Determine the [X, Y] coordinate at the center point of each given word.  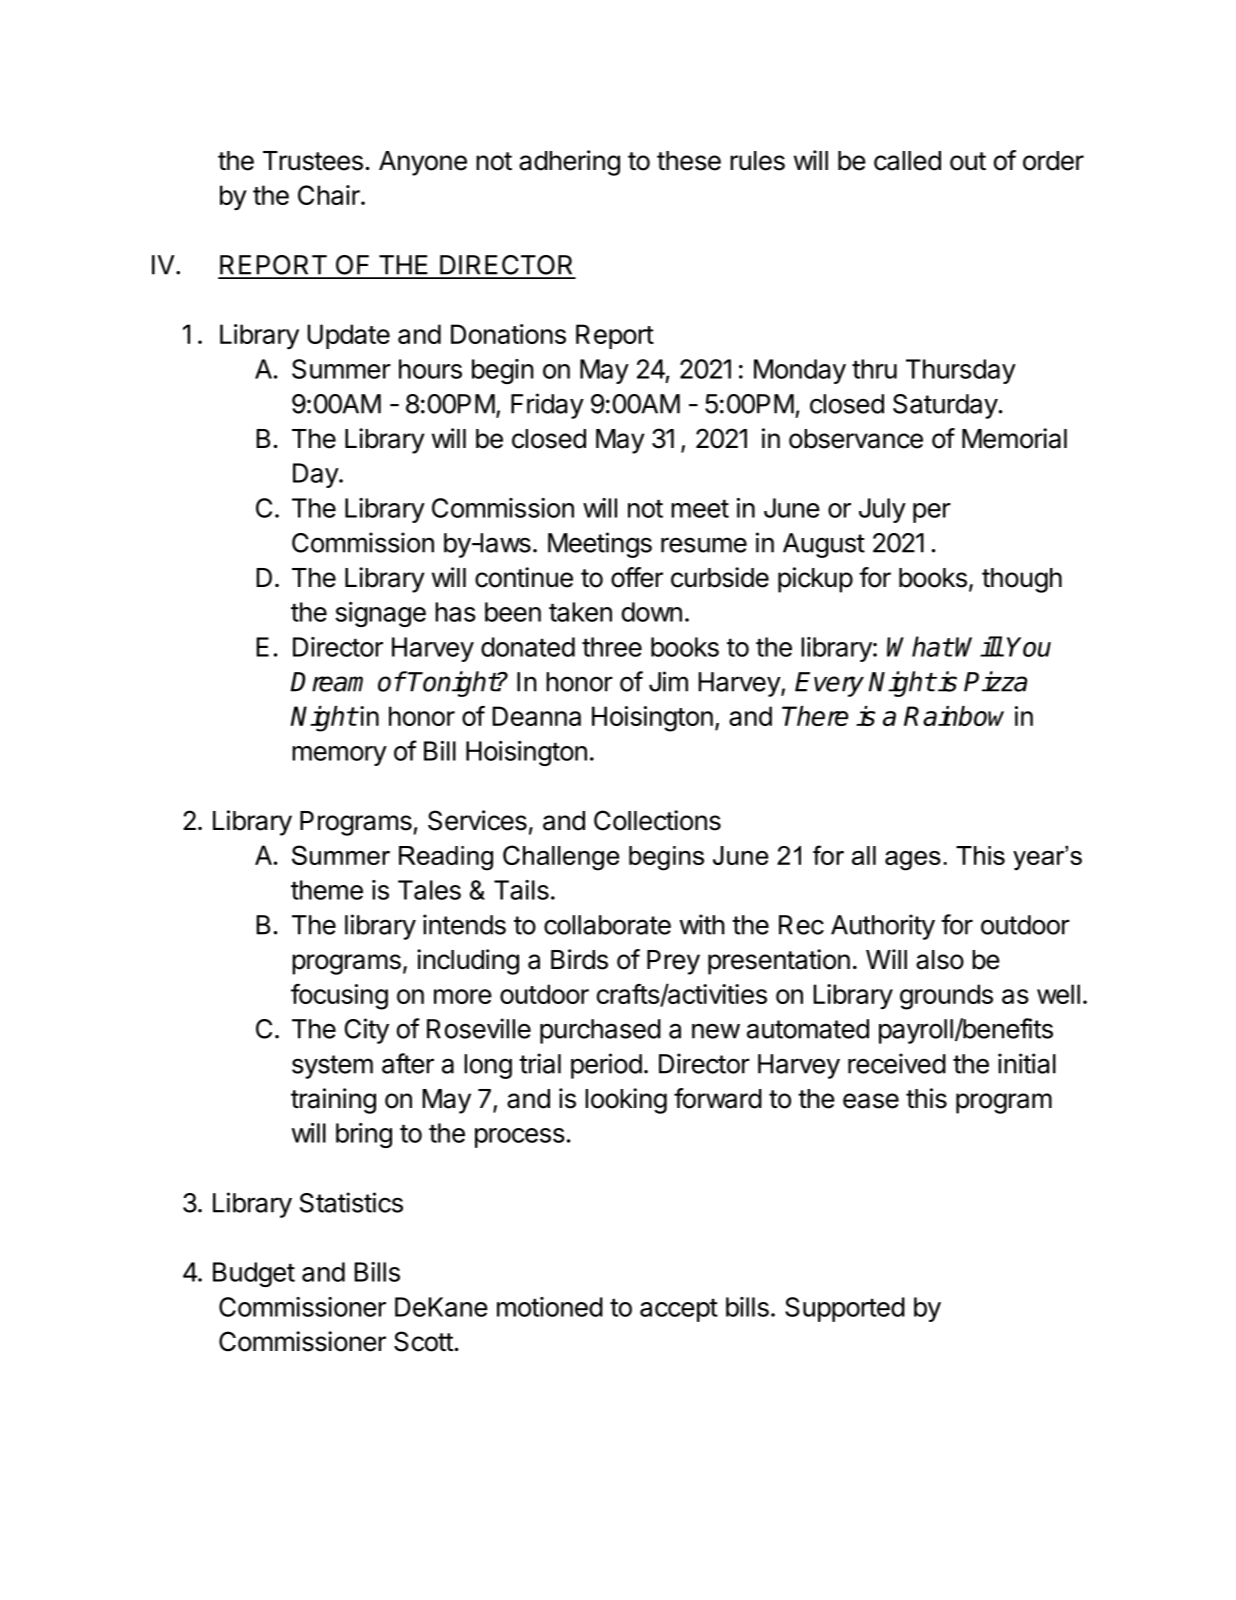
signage [380, 614]
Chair [330, 195]
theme [327, 890]
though [1022, 580]
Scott [423, 1341]
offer [637, 577]
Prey [673, 962]
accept [679, 1310]
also [940, 960]
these [689, 161]
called [907, 161]
